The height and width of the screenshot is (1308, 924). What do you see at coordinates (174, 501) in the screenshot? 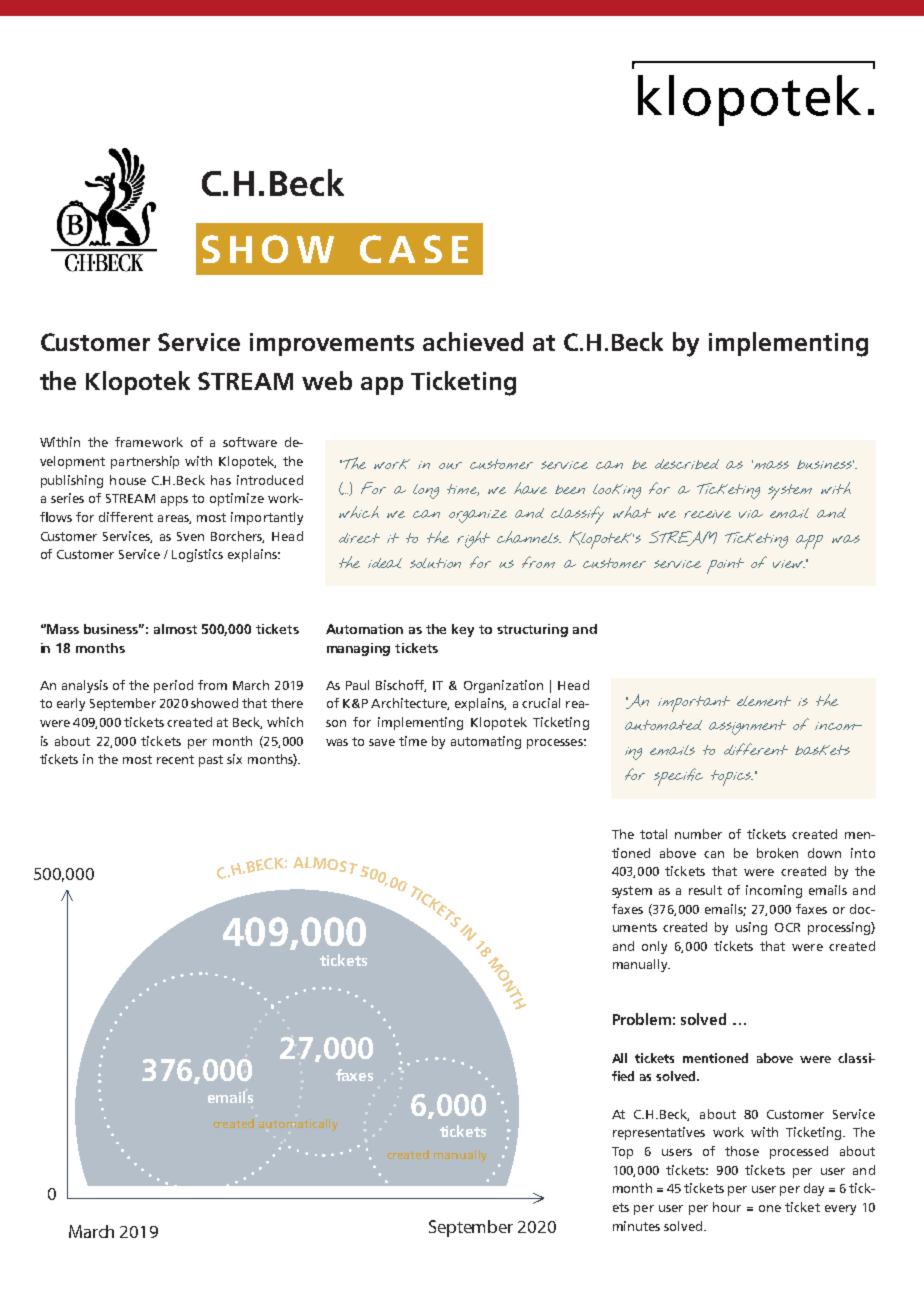
I see `apps` at bounding box center [174, 501].
